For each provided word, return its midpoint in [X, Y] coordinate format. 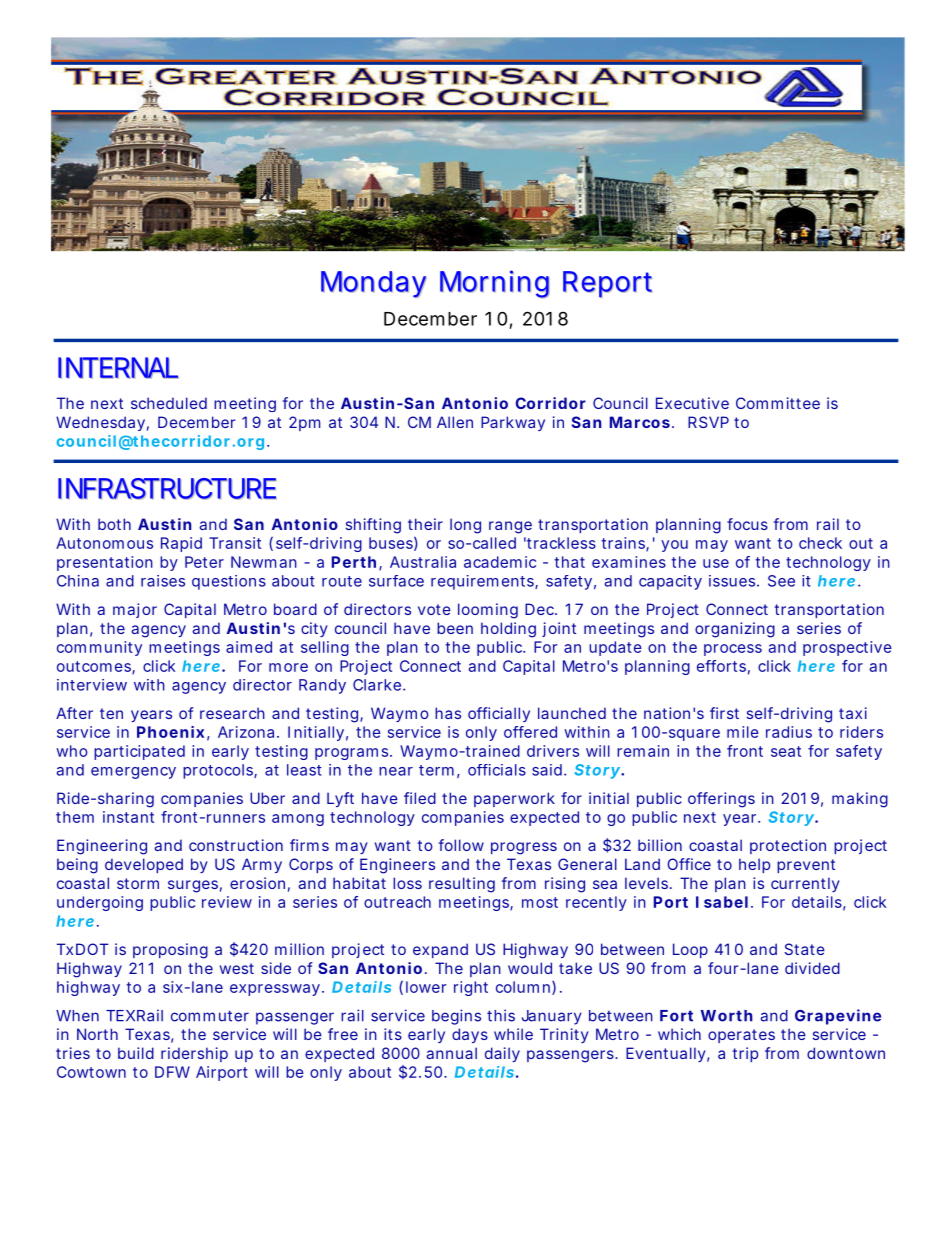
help [754, 865]
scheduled [169, 403]
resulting [462, 885]
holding [508, 630]
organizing [735, 630]
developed [144, 865]
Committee [778, 403]
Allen [455, 422]
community [99, 648]
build [136, 1053]
